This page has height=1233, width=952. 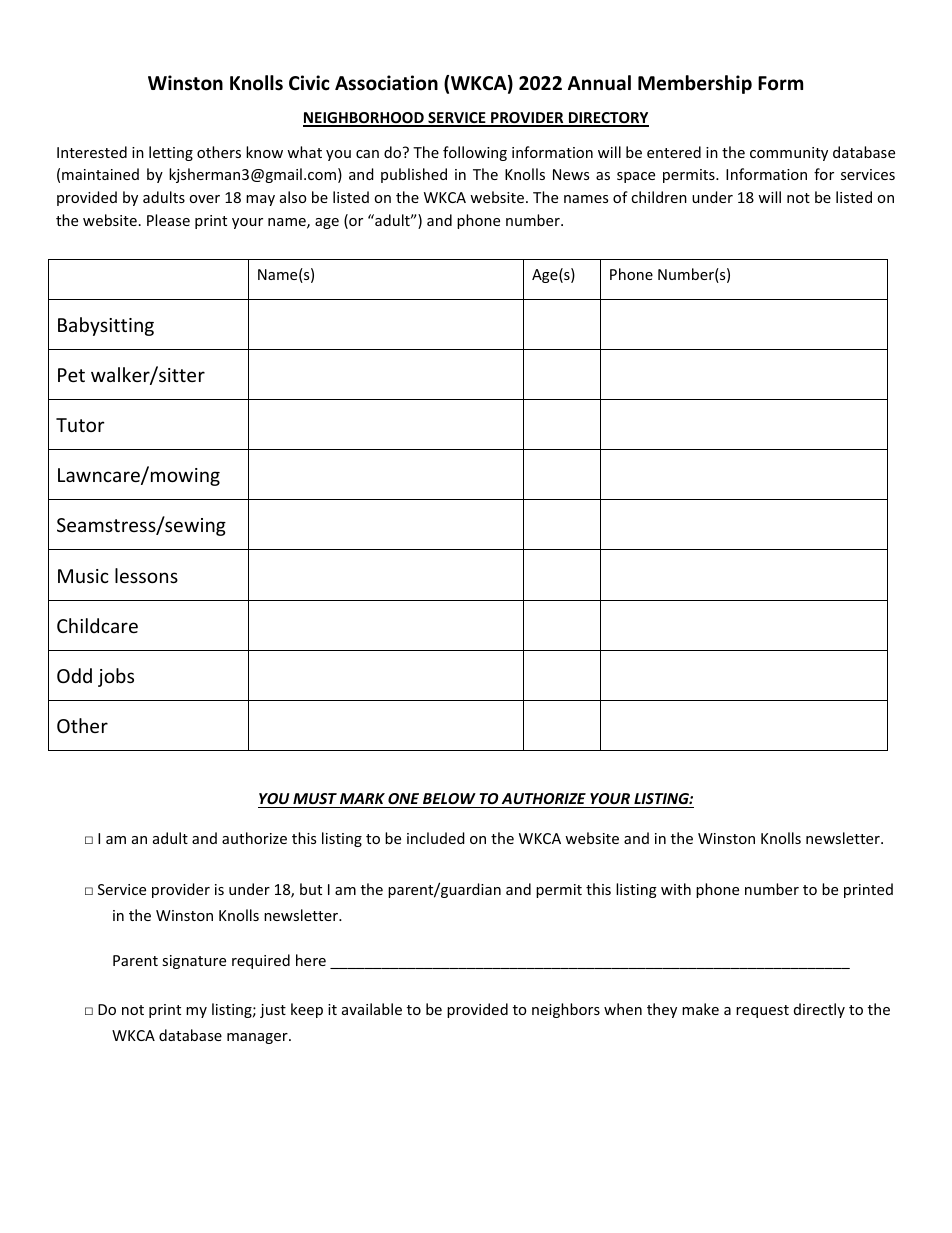 I want to click on BELOW, so click(x=449, y=800).
